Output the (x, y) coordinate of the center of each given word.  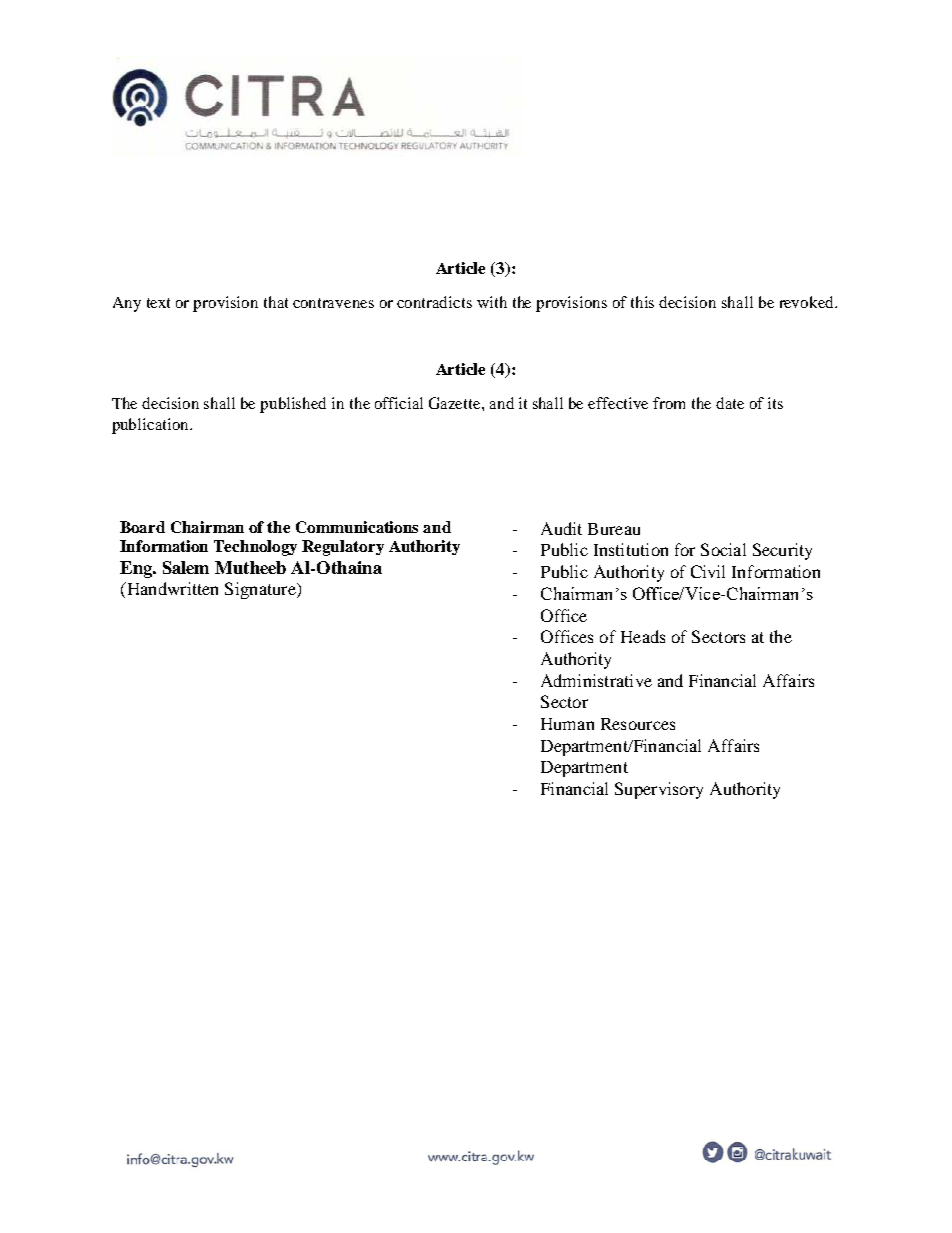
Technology (255, 548)
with (492, 302)
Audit (561, 528)
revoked (808, 302)
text (158, 303)
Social (723, 549)
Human (567, 724)
